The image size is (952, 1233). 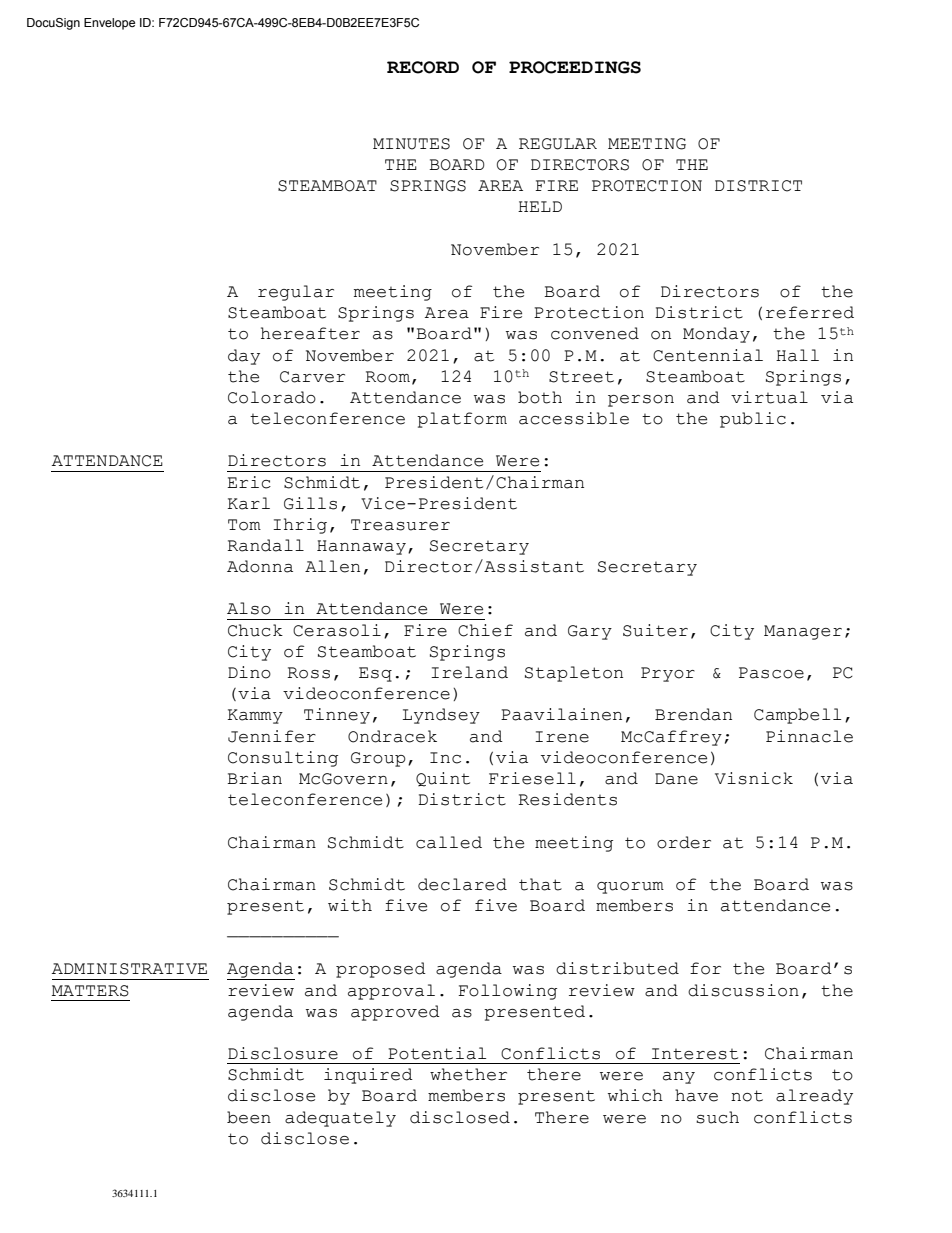 What do you see at coordinates (803, 632) in the image?
I see `Manager` at bounding box center [803, 632].
